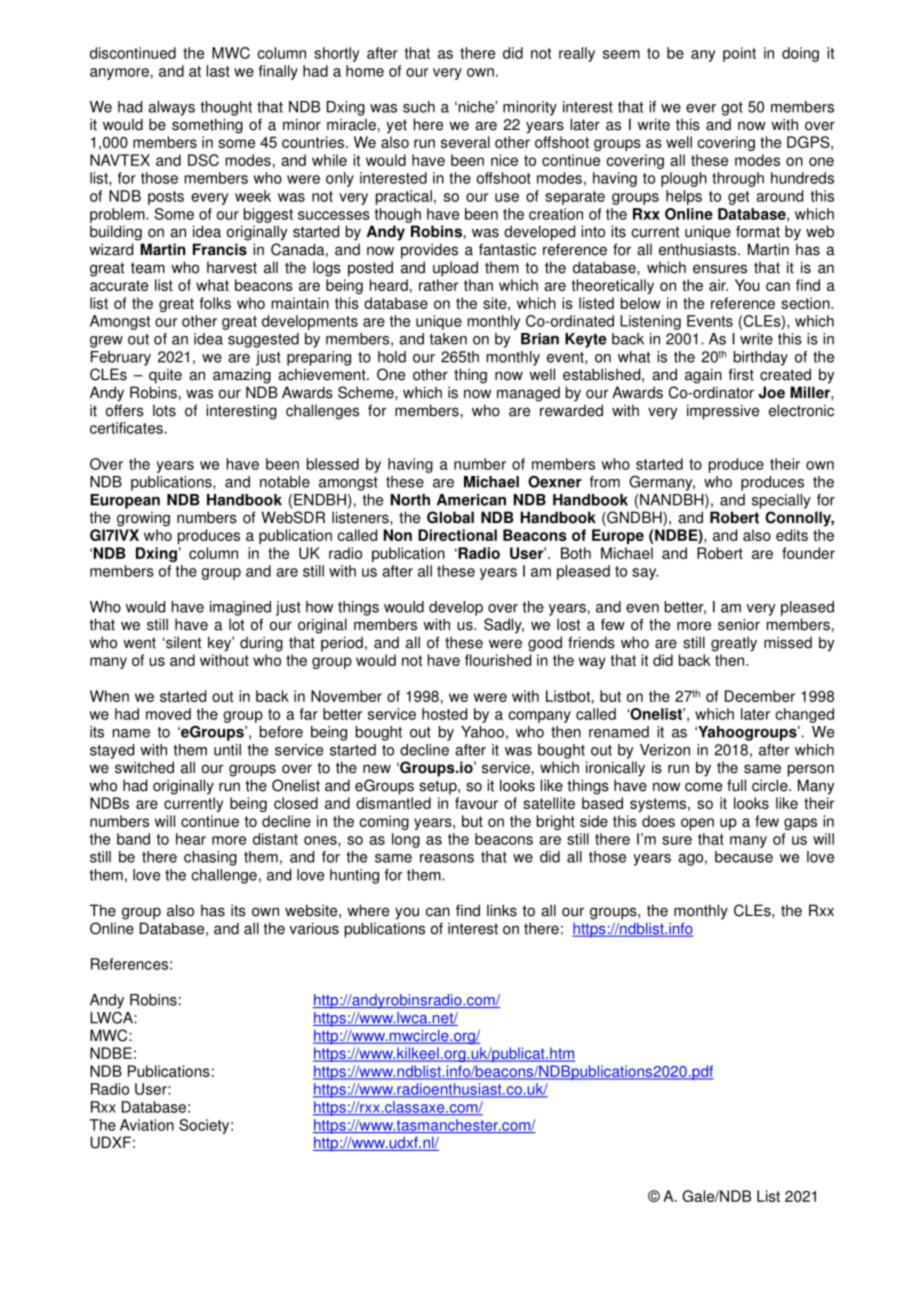  What do you see at coordinates (419, 107) in the page?
I see `such` at bounding box center [419, 107].
